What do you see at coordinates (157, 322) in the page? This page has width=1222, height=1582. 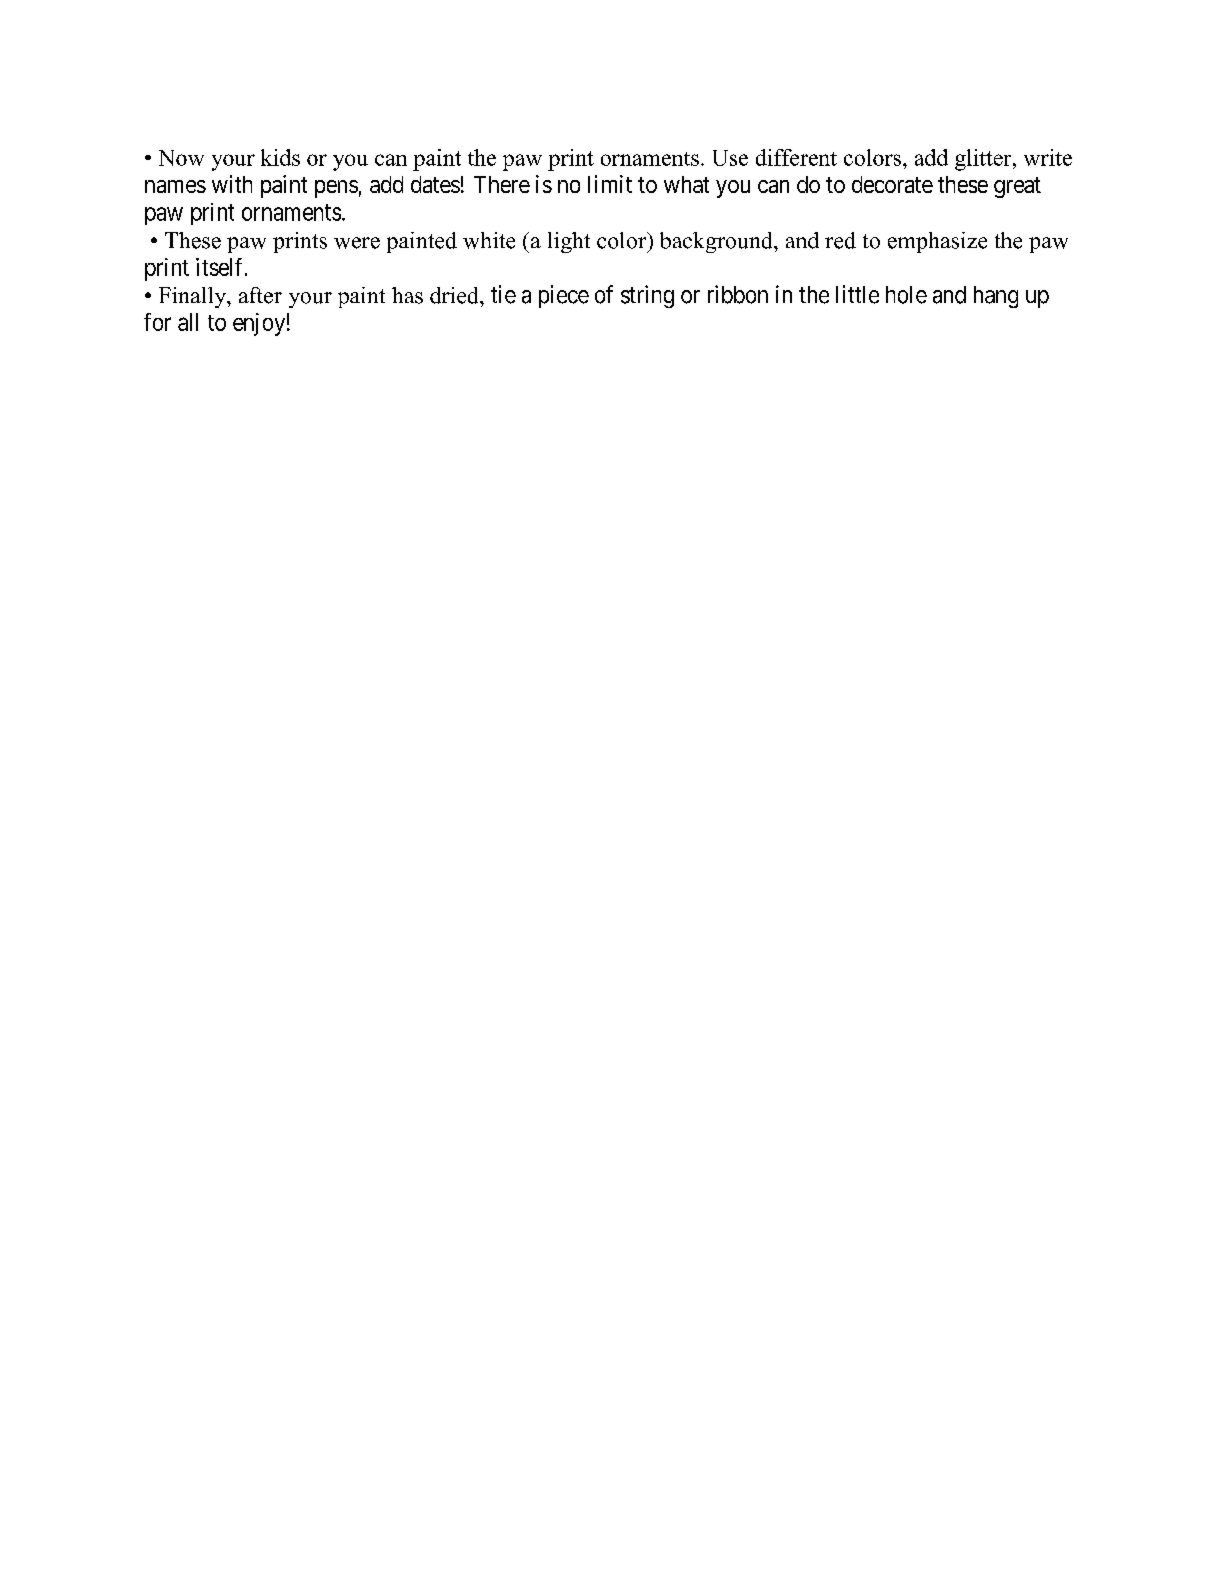 I see `for` at bounding box center [157, 322].
